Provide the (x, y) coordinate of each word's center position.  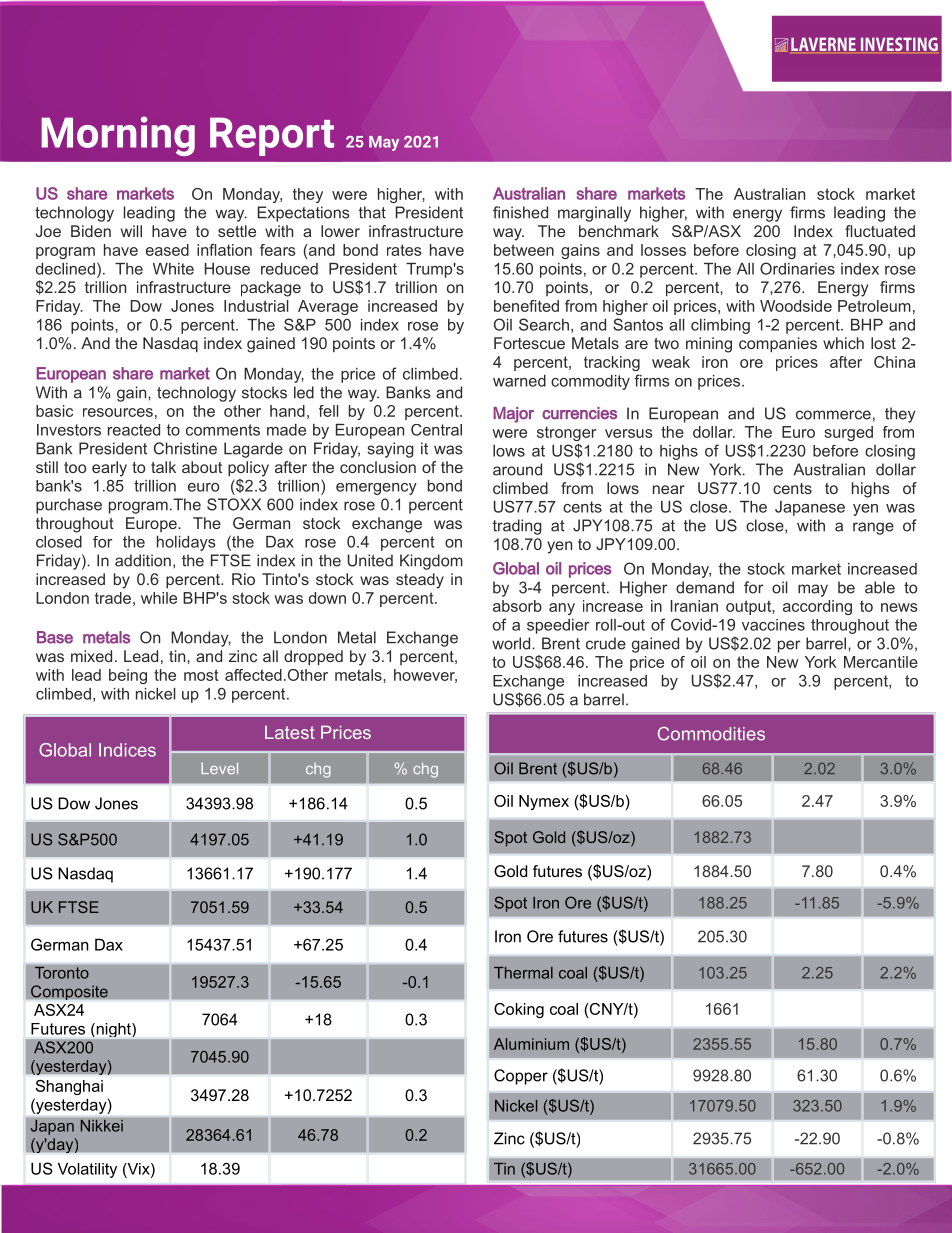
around (517, 469)
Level (219, 768)
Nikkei (101, 1125)
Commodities (711, 734)
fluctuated (880, 231)
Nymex (544, 802)
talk (163, 467)
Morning (118, 136)
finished (520, 212)
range (873, 528)
